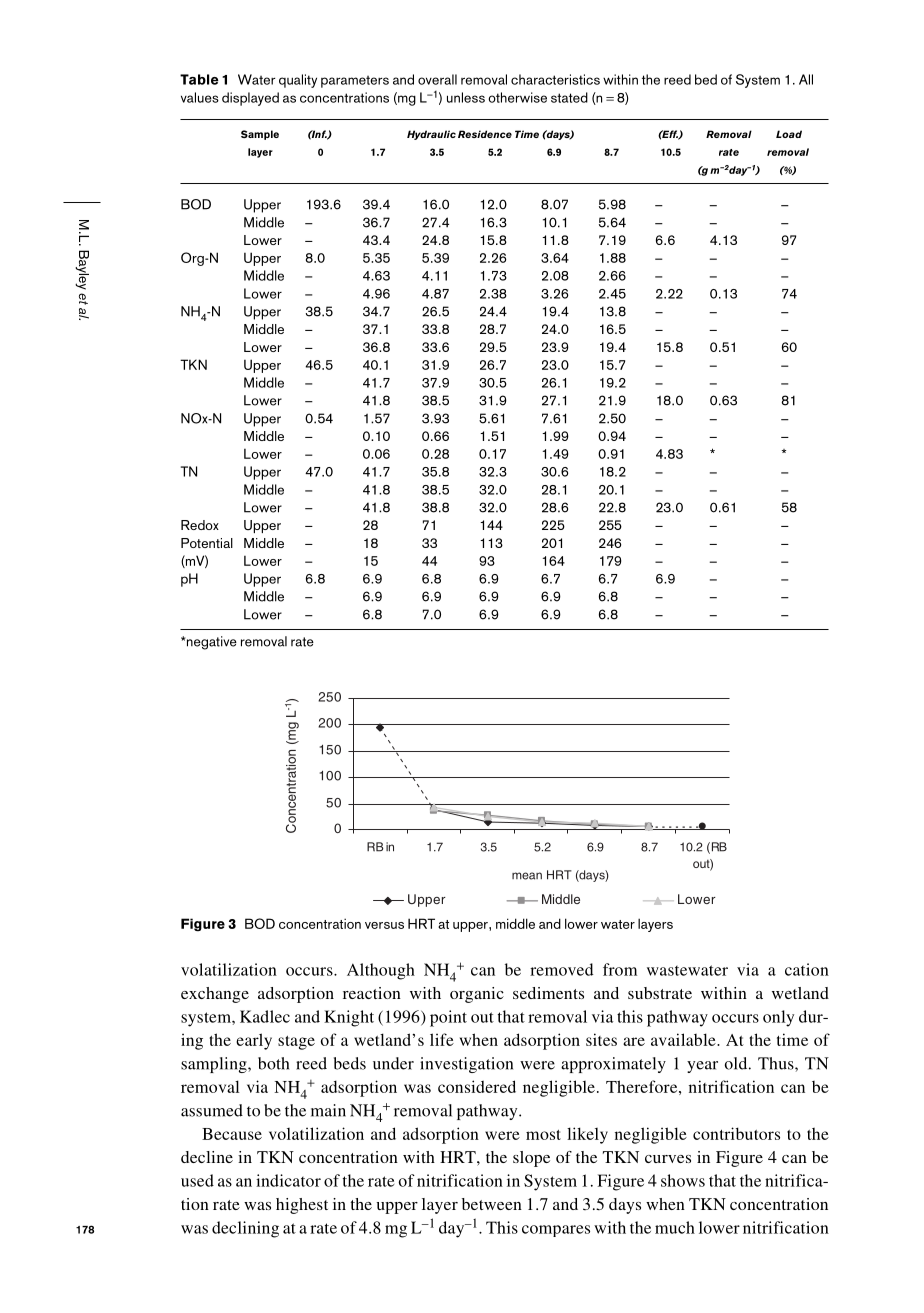 The image size is (924, 1313). Describe the element at coordinates (260, 135) in the screenshot. I see `Sample` at that location.
